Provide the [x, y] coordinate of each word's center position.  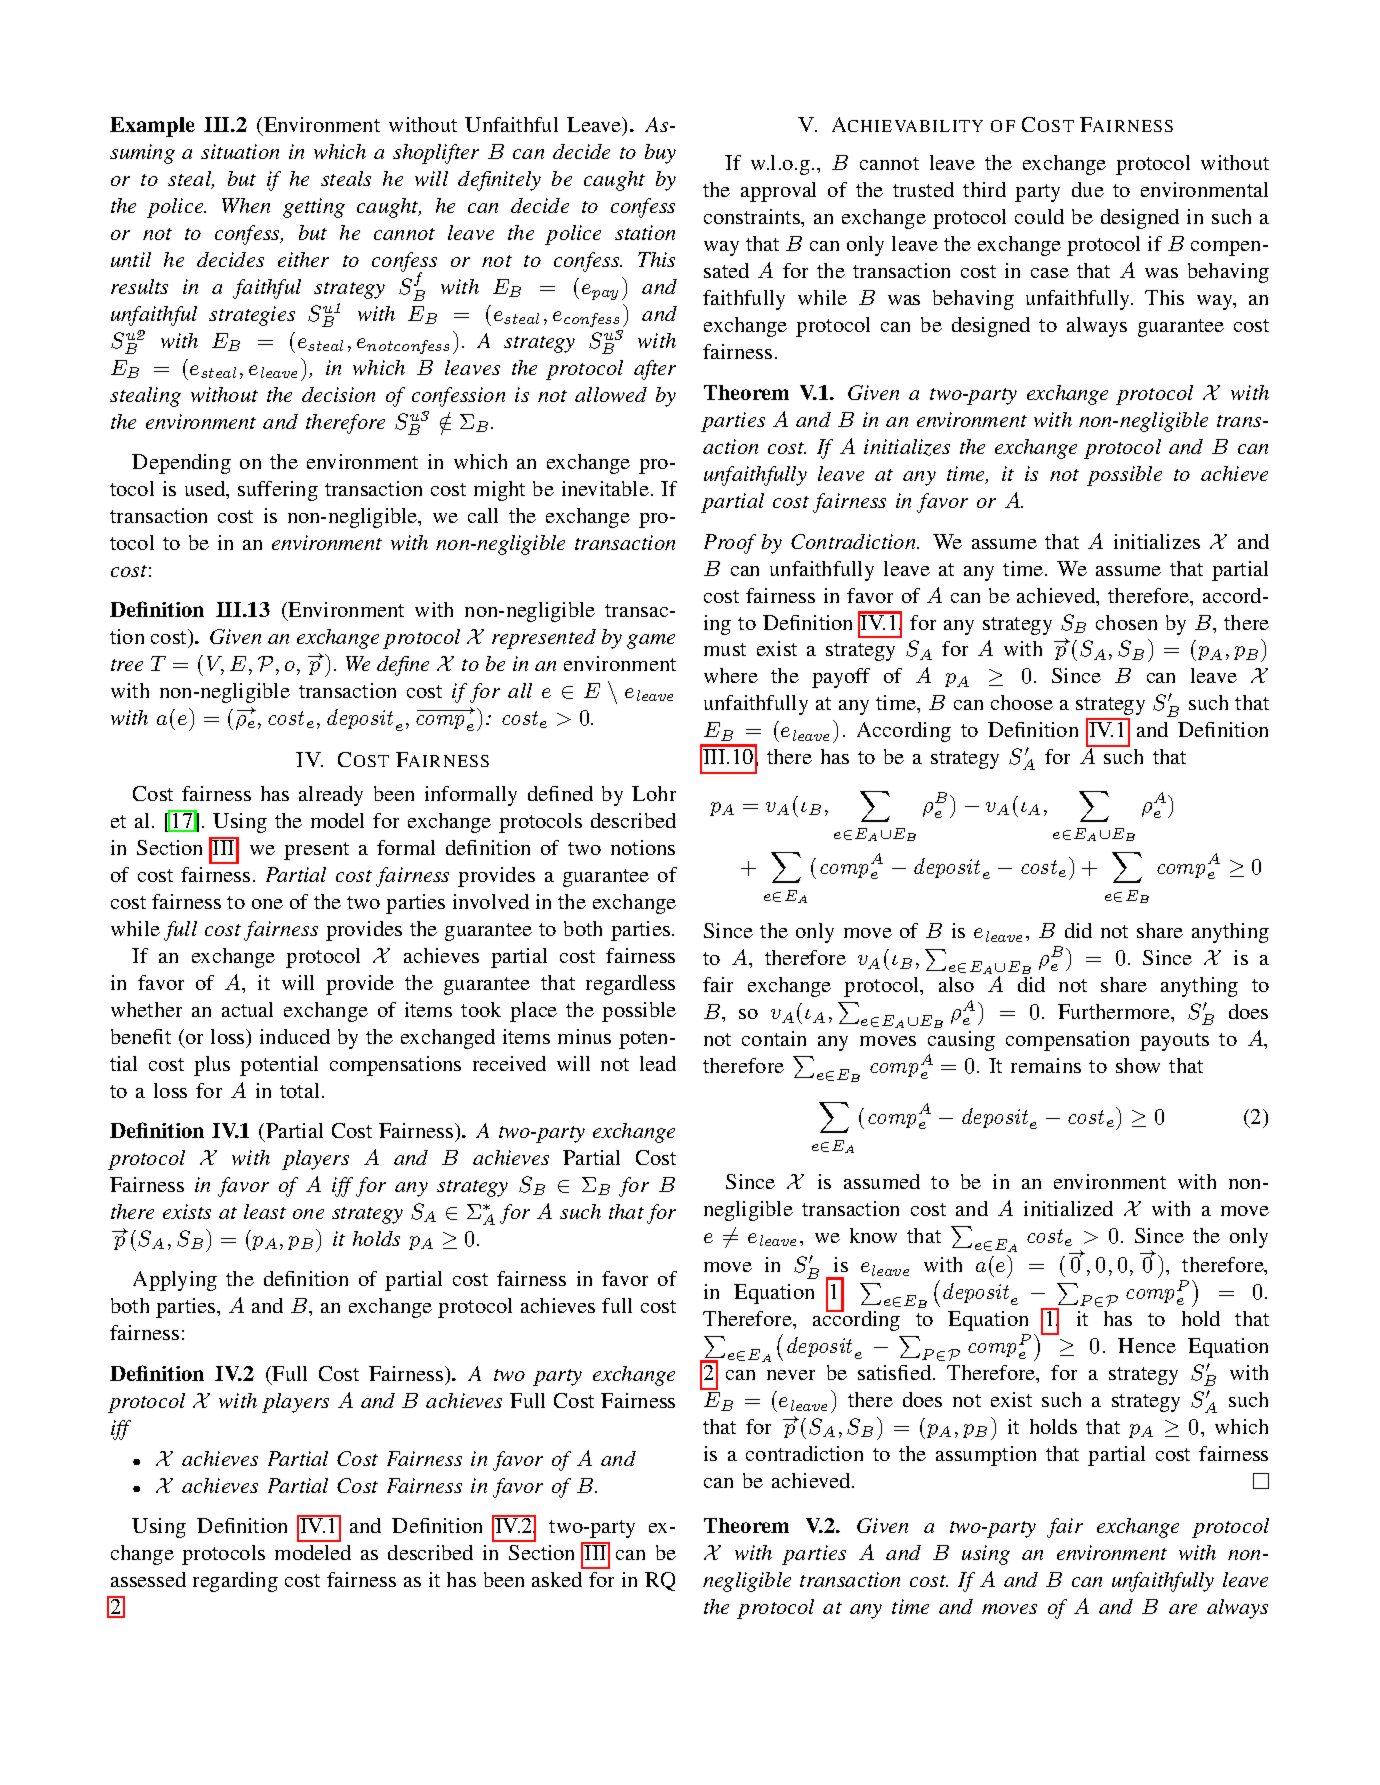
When [246, 205]
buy [660, 154]
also [956, 984]
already [331, 796]
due [1088, 189]
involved [491, 901]
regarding [235, 1582]
